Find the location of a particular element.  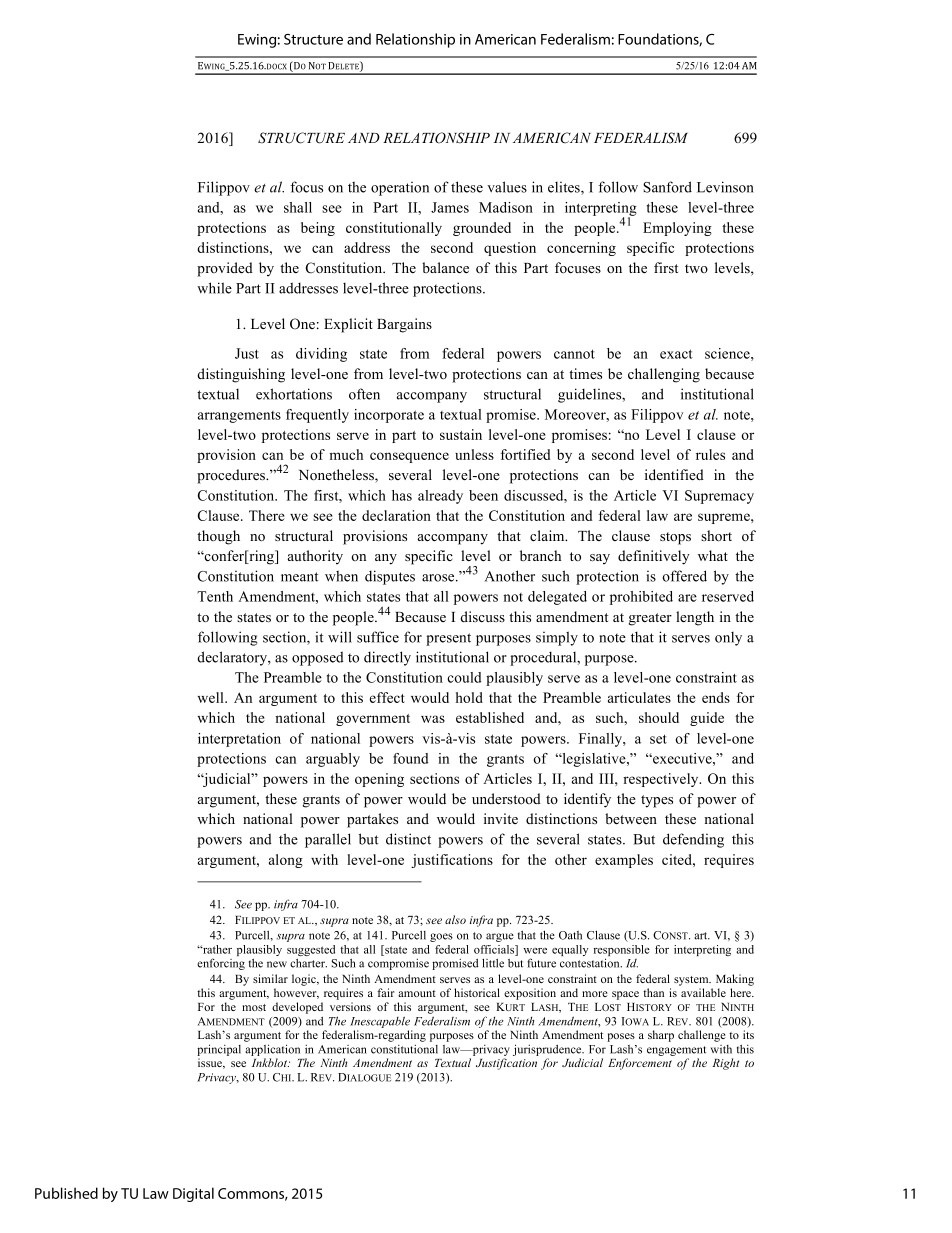

well is located at coordinates (211, 697).
